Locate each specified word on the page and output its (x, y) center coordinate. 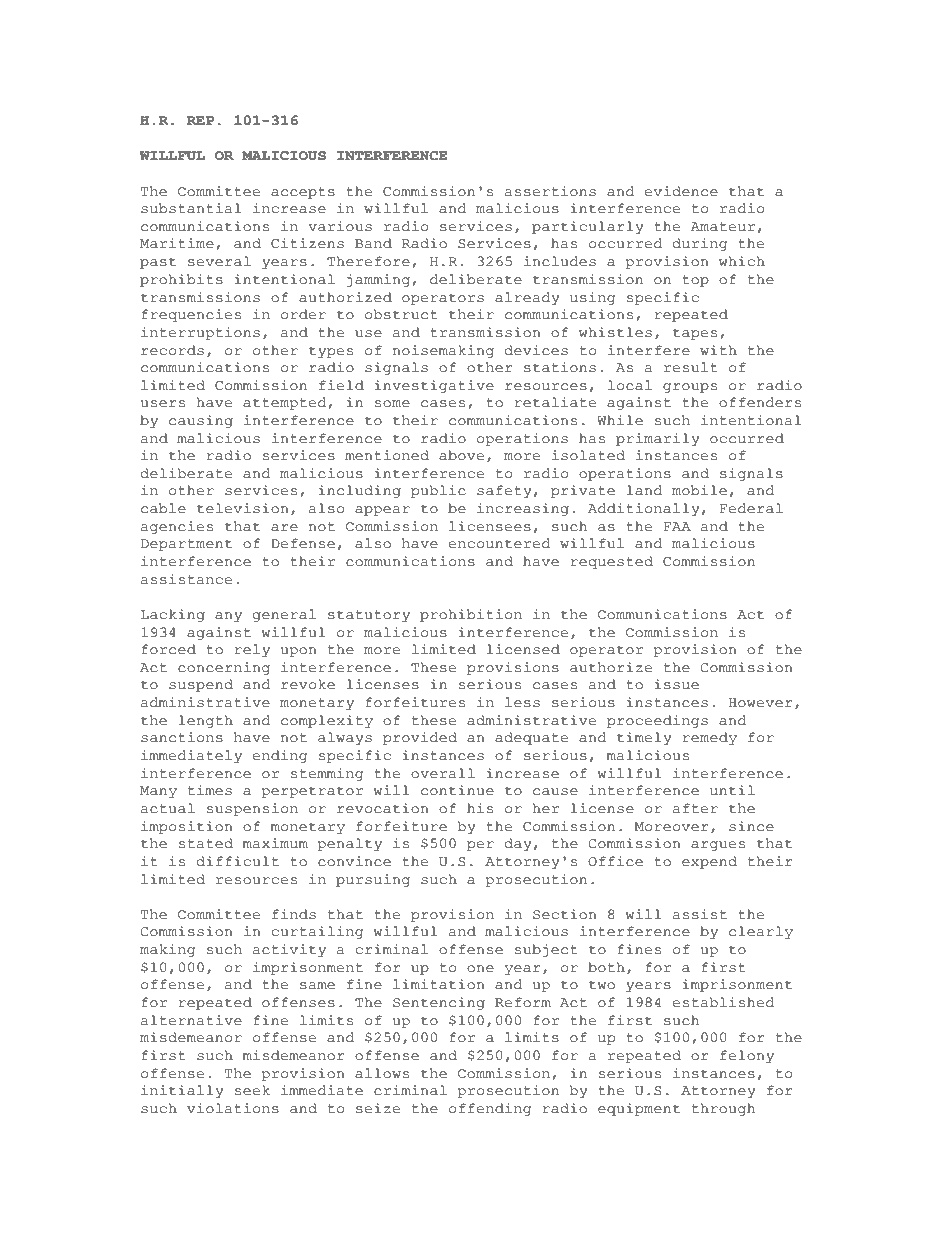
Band (373, 243)
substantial (191, 208)
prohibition (471, 615)
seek (252, 1090)
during (700, 244)
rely (252, 650)
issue (676, 684)
